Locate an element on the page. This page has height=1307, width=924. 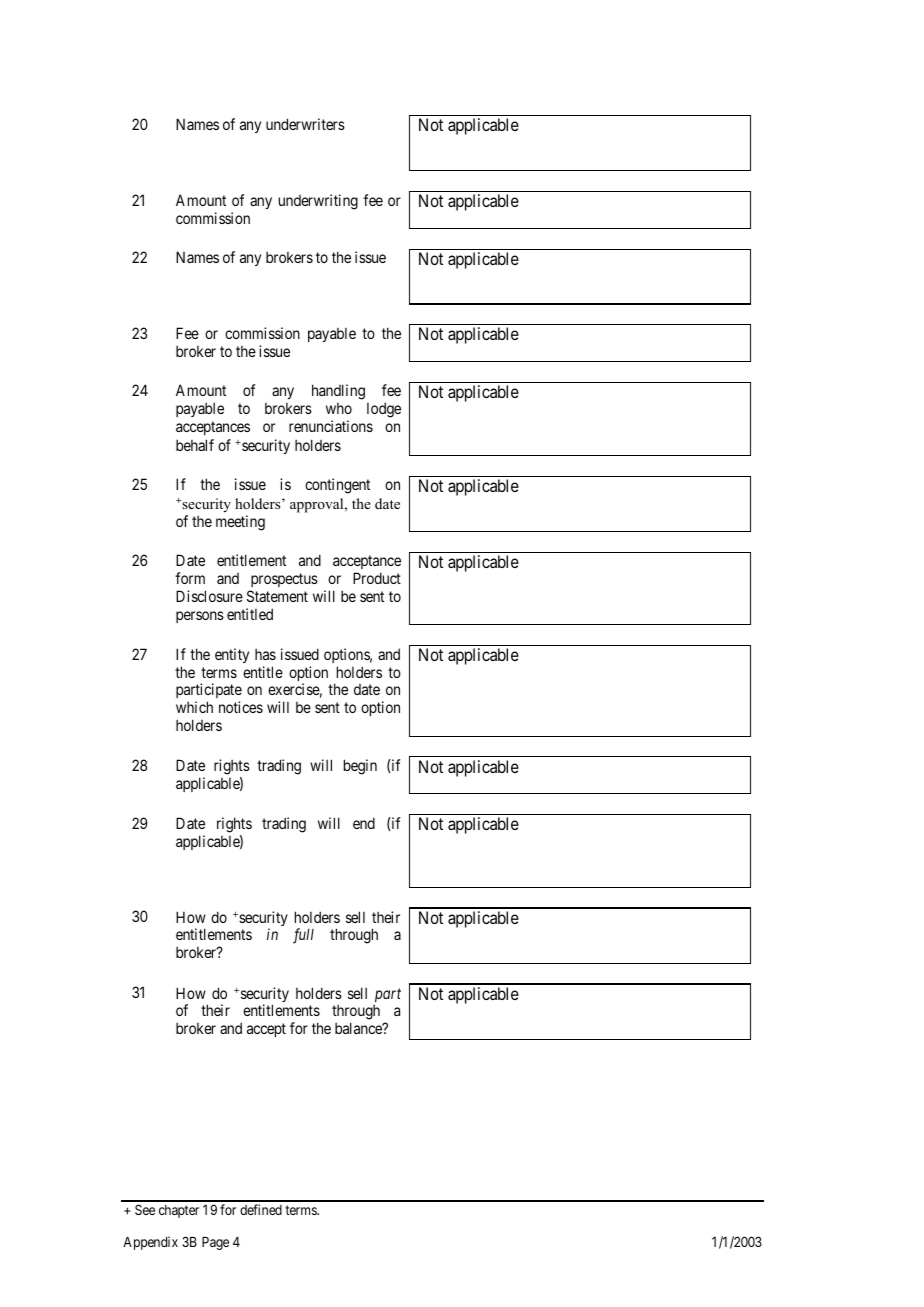
Product is located at coordinates (377, 578).
